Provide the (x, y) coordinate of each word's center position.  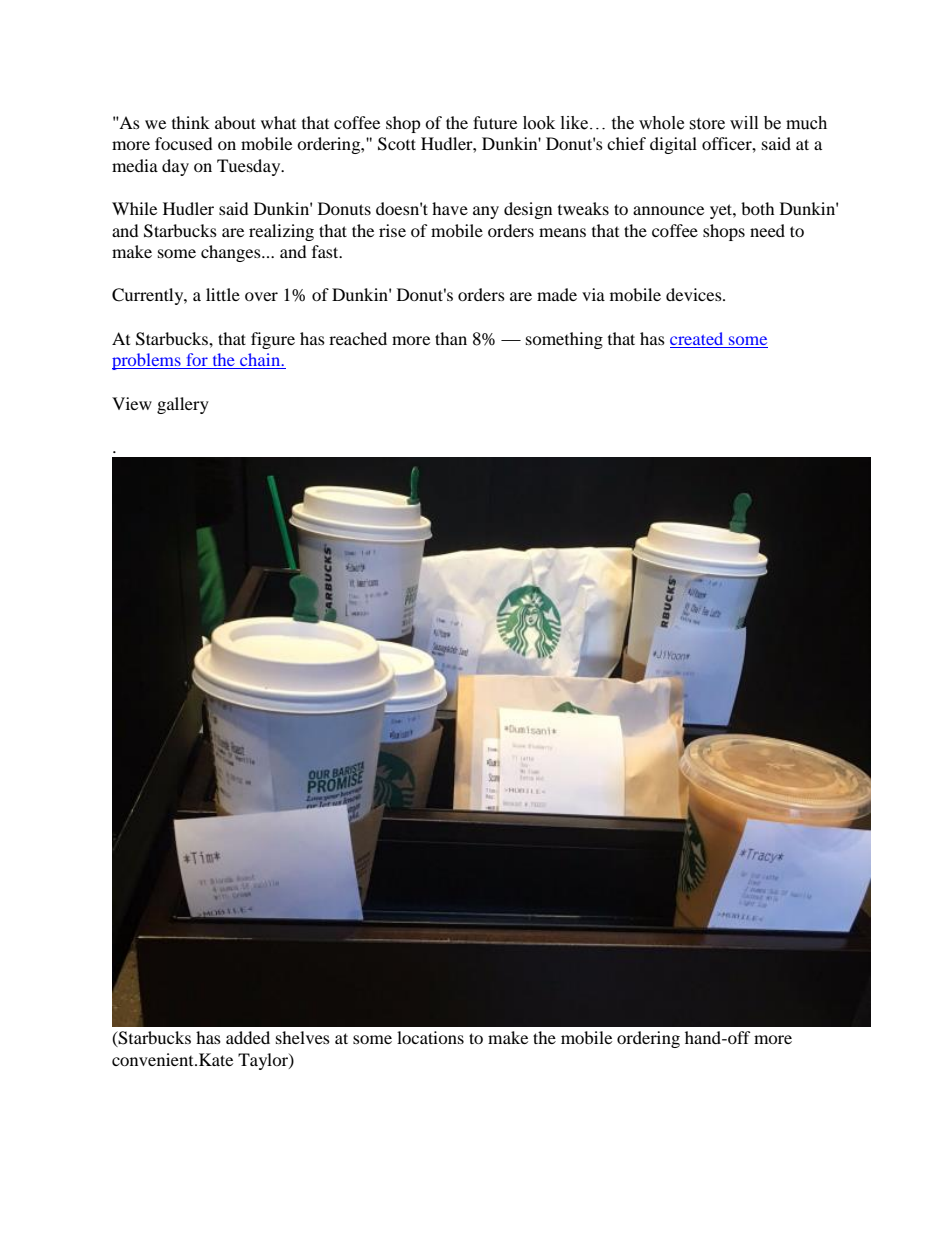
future (495, 122)
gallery (183, 405)
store (707, 124)
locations (430, 1037)
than (451, 338)
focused (184, 143)
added (248, 1037)
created (696, 338)
